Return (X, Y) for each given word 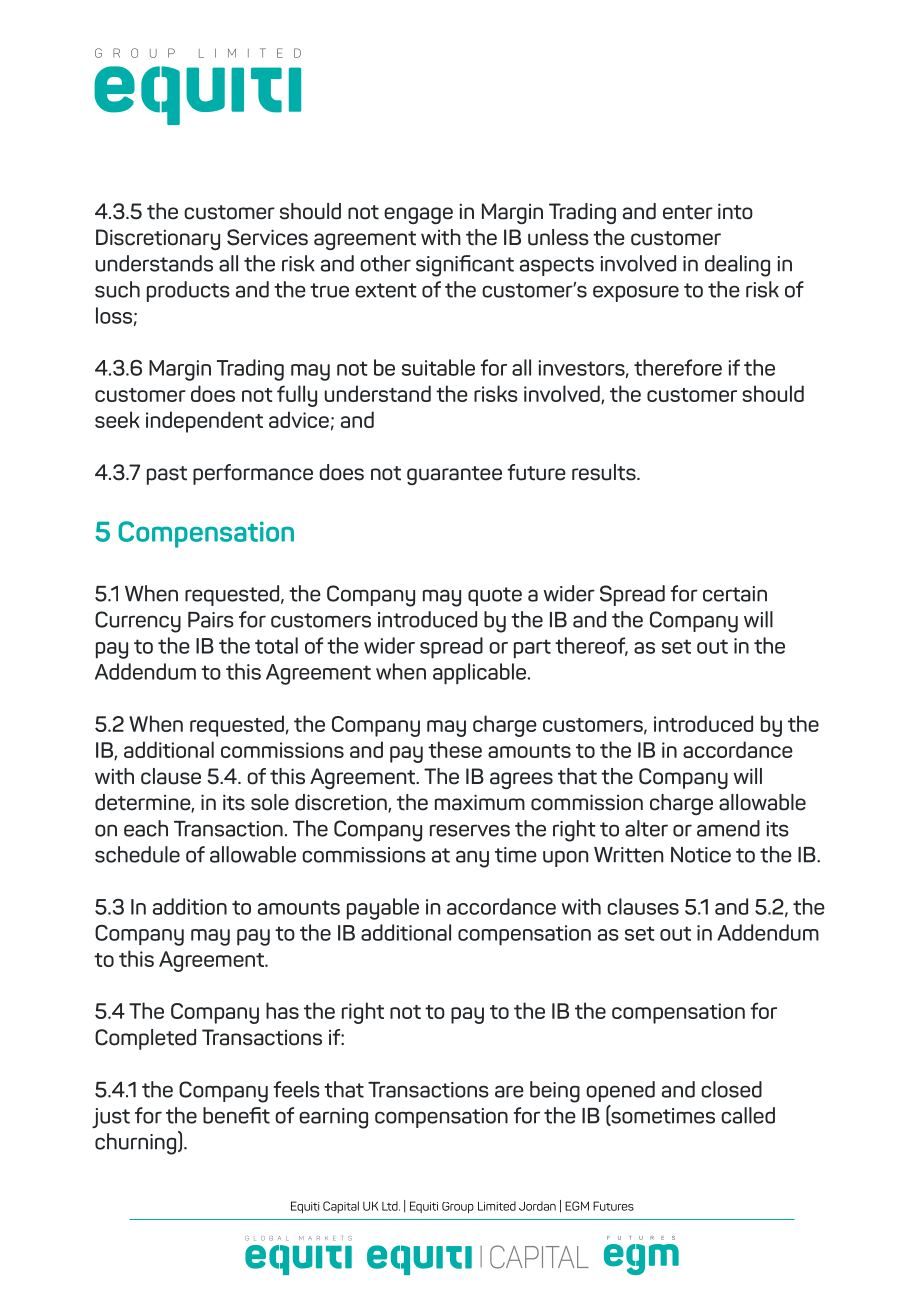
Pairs (211, 620)
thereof (591, 646)
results (605, 472)
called (748, 1115)
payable (383, 909)
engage (418, 215)
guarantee (454, 475)
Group (458, 1207)
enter (688, 212)
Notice (701, 855)
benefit (236, 1115)
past (167, 475)
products (188, 291)
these (455, 749)
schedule (137, 854)
